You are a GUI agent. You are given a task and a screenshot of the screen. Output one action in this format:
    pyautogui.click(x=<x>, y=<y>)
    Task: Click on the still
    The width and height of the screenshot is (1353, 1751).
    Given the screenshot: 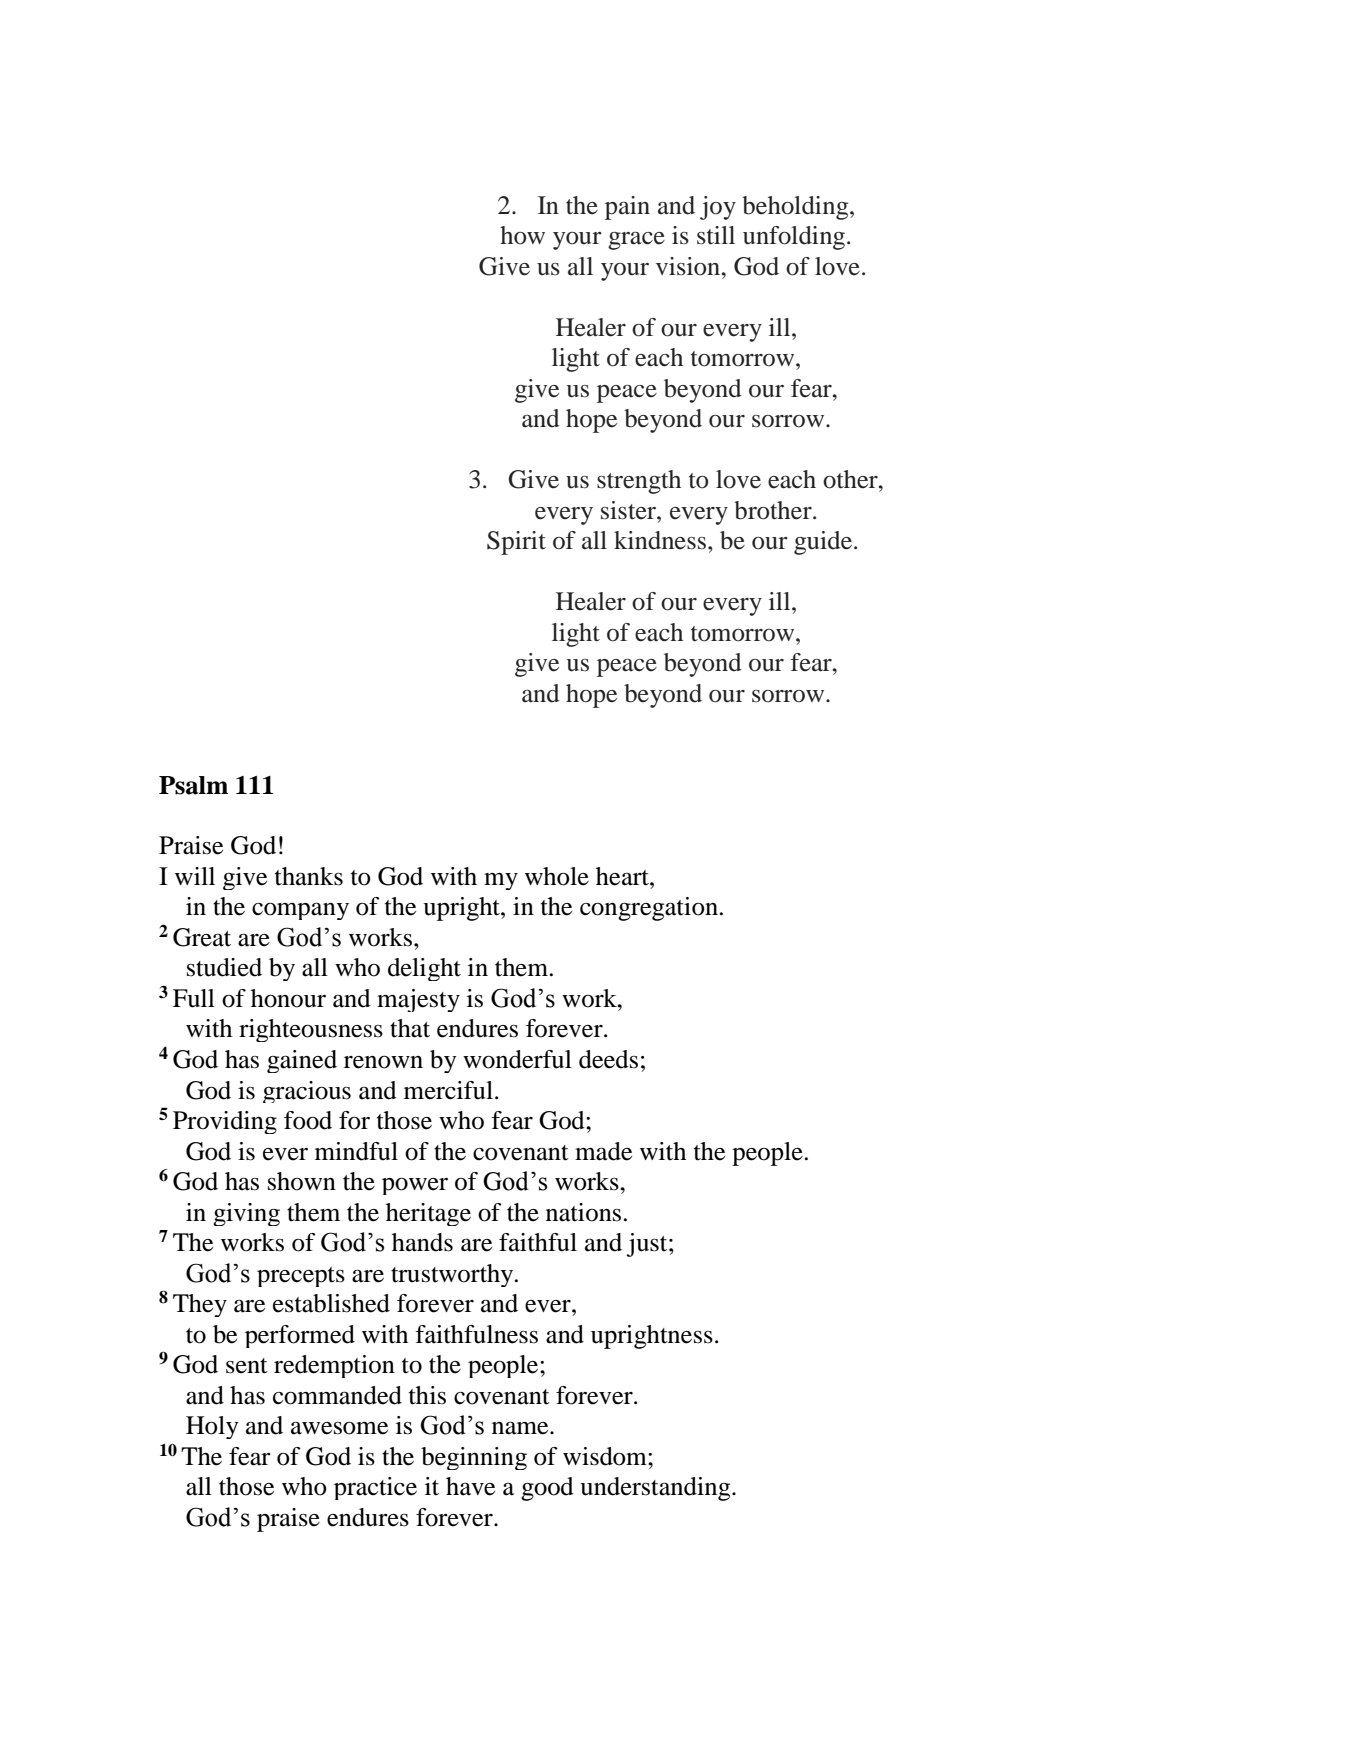 What is the action you would take?
    pyautogui.click(x=716, y=235)
